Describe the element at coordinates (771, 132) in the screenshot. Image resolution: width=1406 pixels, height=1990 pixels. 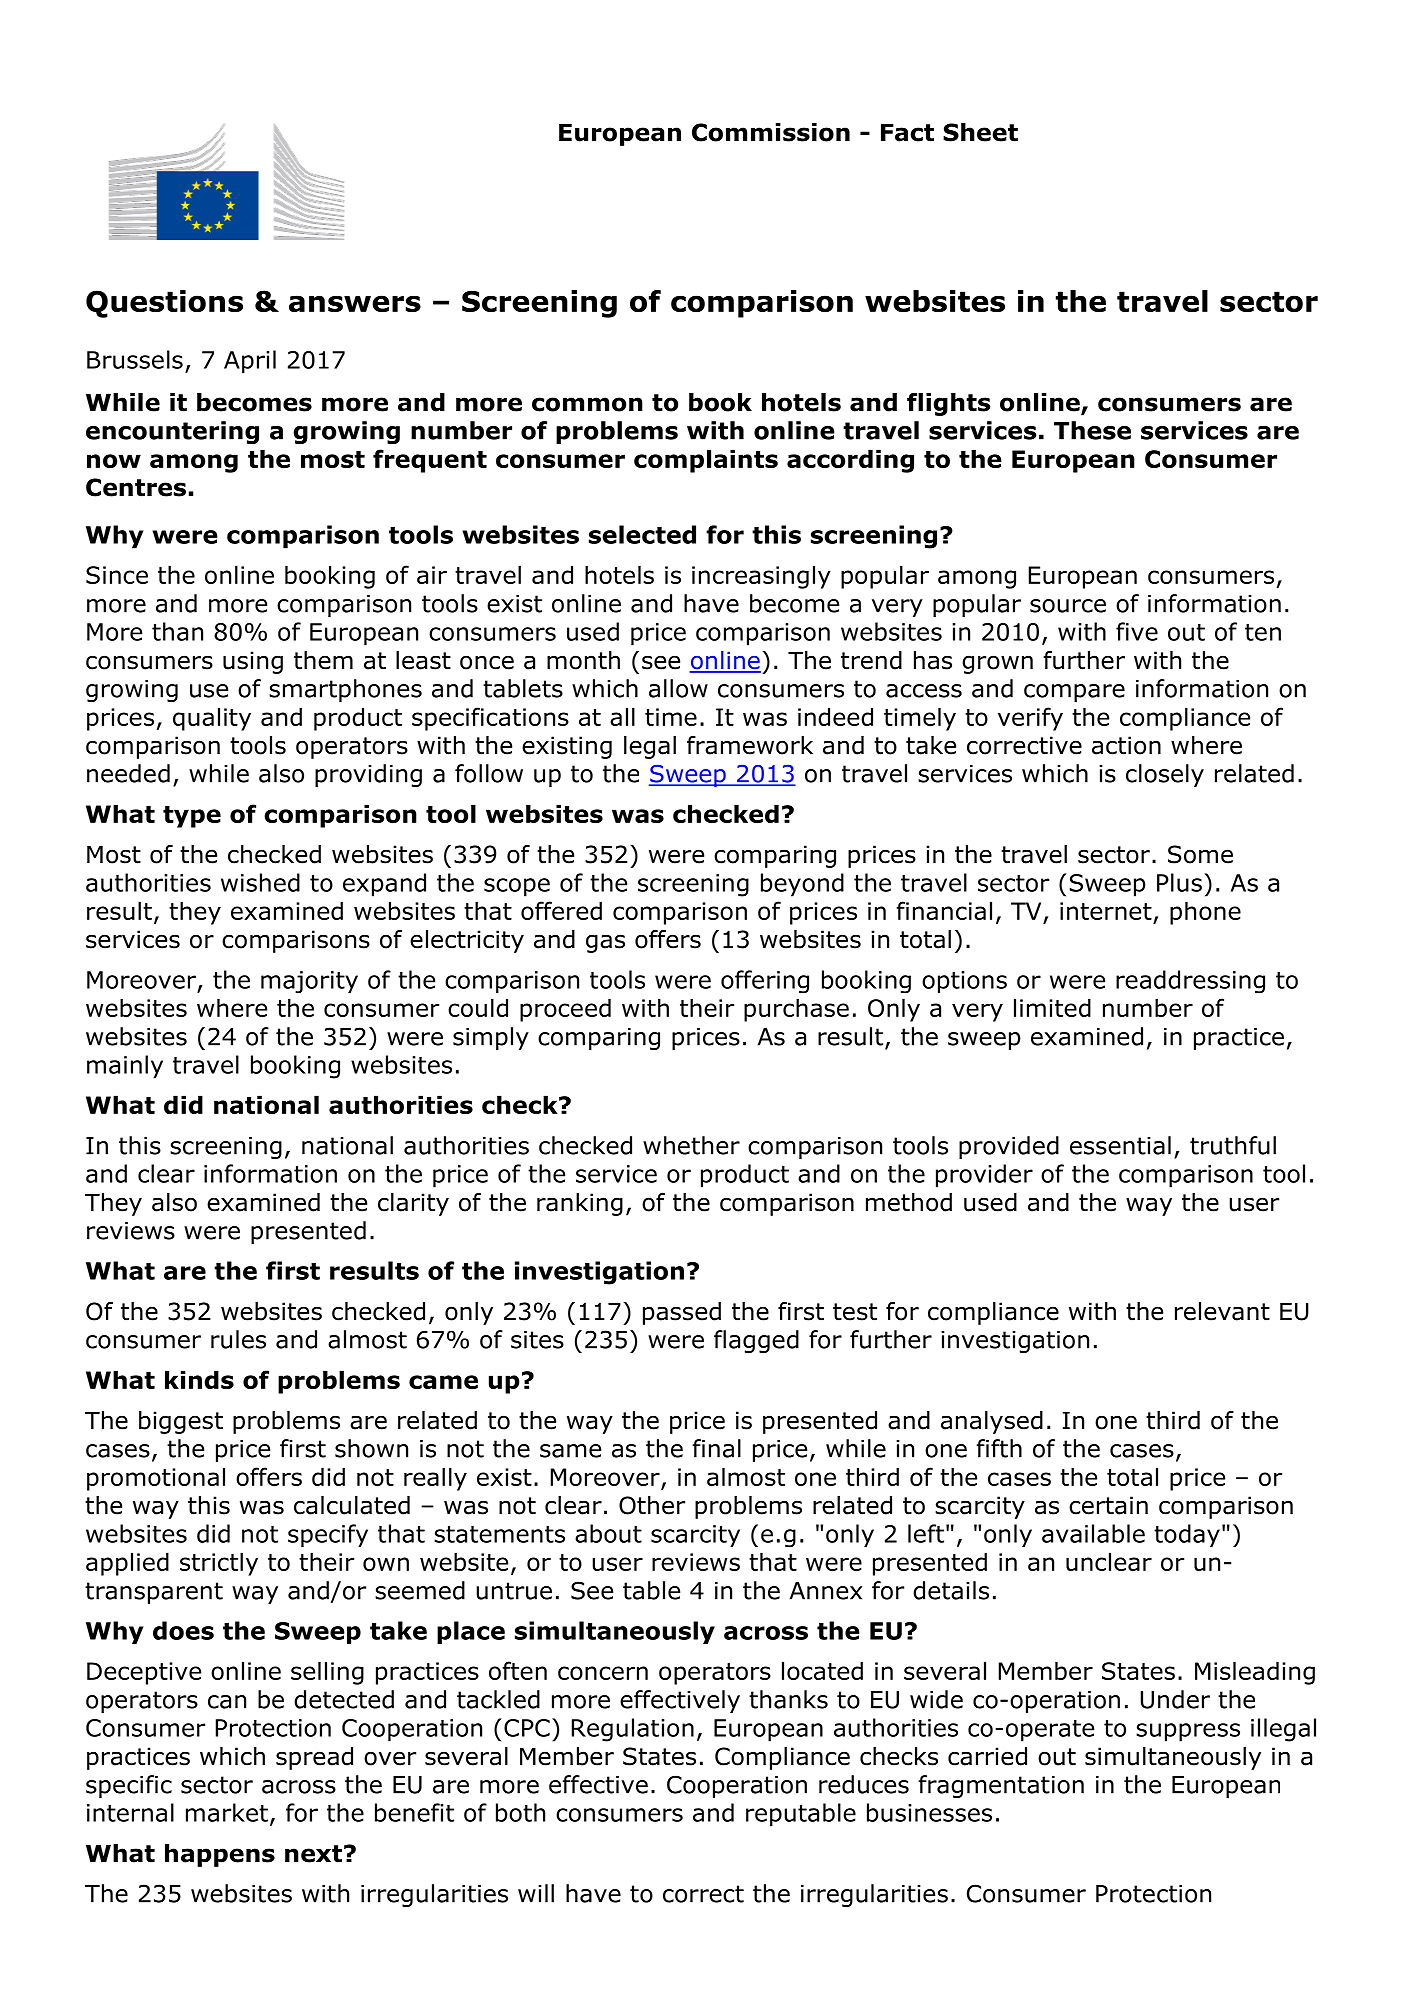
I see `Commission` at that location.
